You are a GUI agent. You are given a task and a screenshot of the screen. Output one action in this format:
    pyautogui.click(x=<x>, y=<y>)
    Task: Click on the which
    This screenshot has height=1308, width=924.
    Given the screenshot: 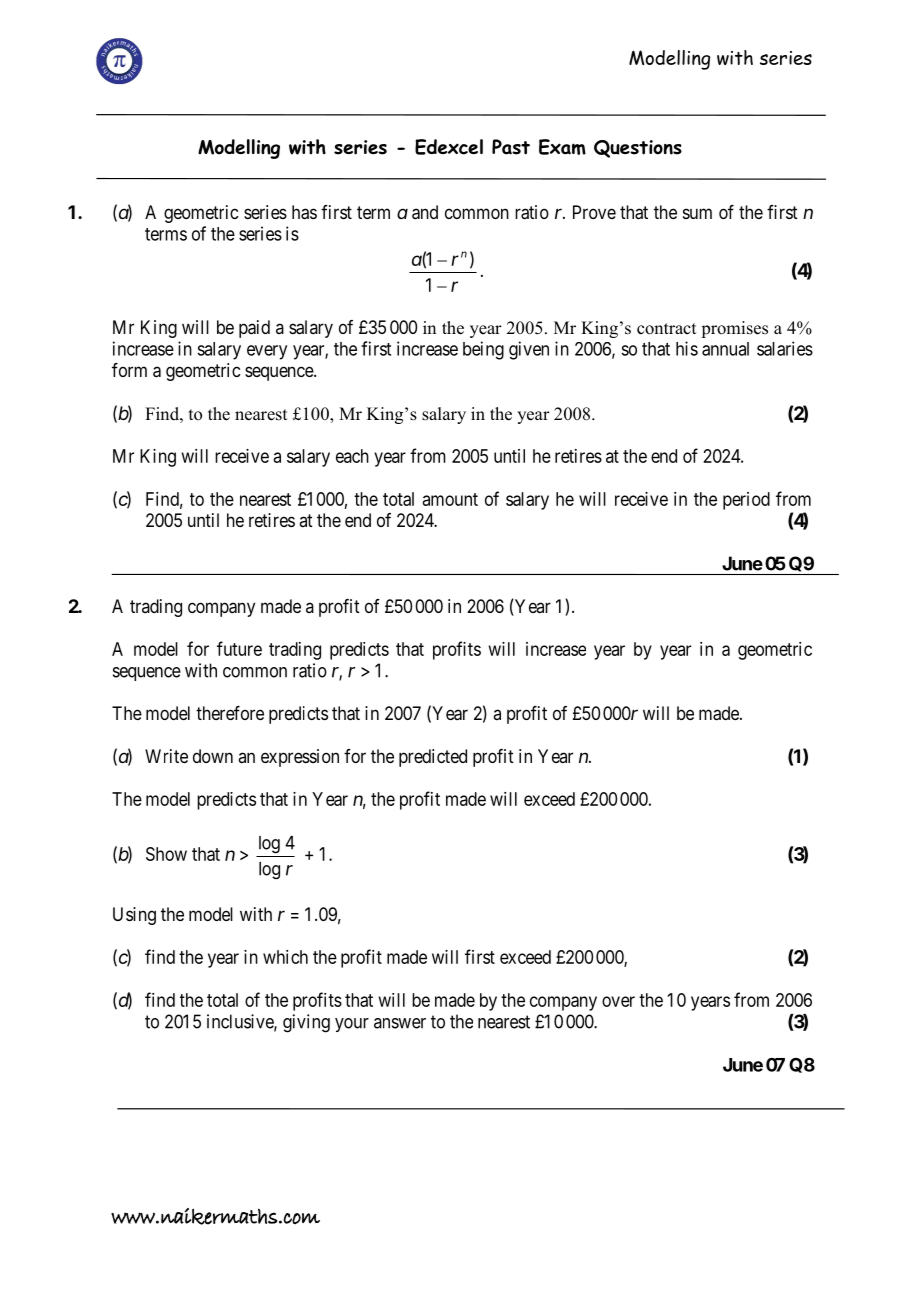 What is the action you would take?
    pyautogui.click(x=285, y=957)
